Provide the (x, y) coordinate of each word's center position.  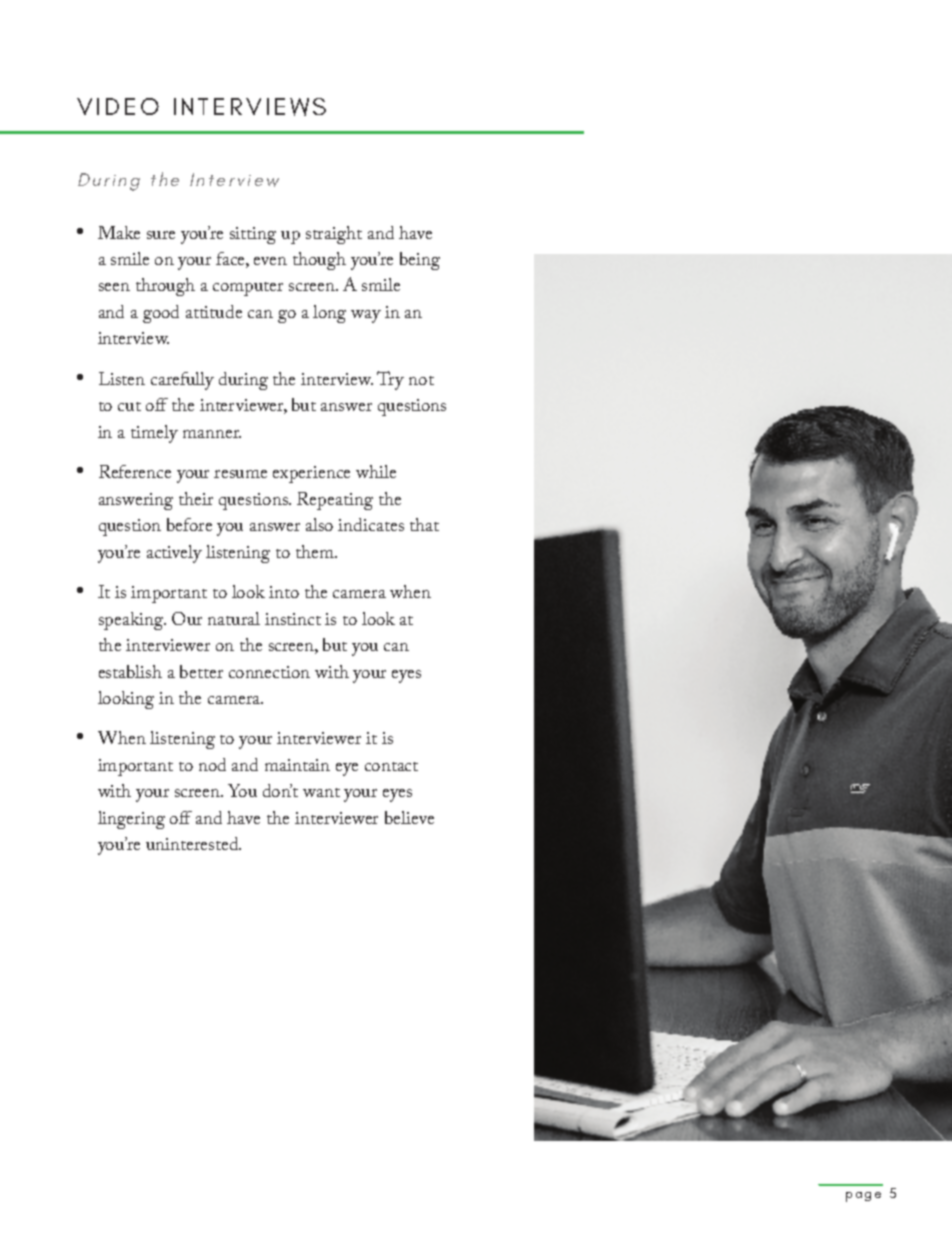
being (420, 261)
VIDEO (118, 106)
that (424, 524)
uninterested (193, 843)
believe (409, 817)
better (201, 671)
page (863, 1197)
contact (391, 766)
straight (334, 235)
